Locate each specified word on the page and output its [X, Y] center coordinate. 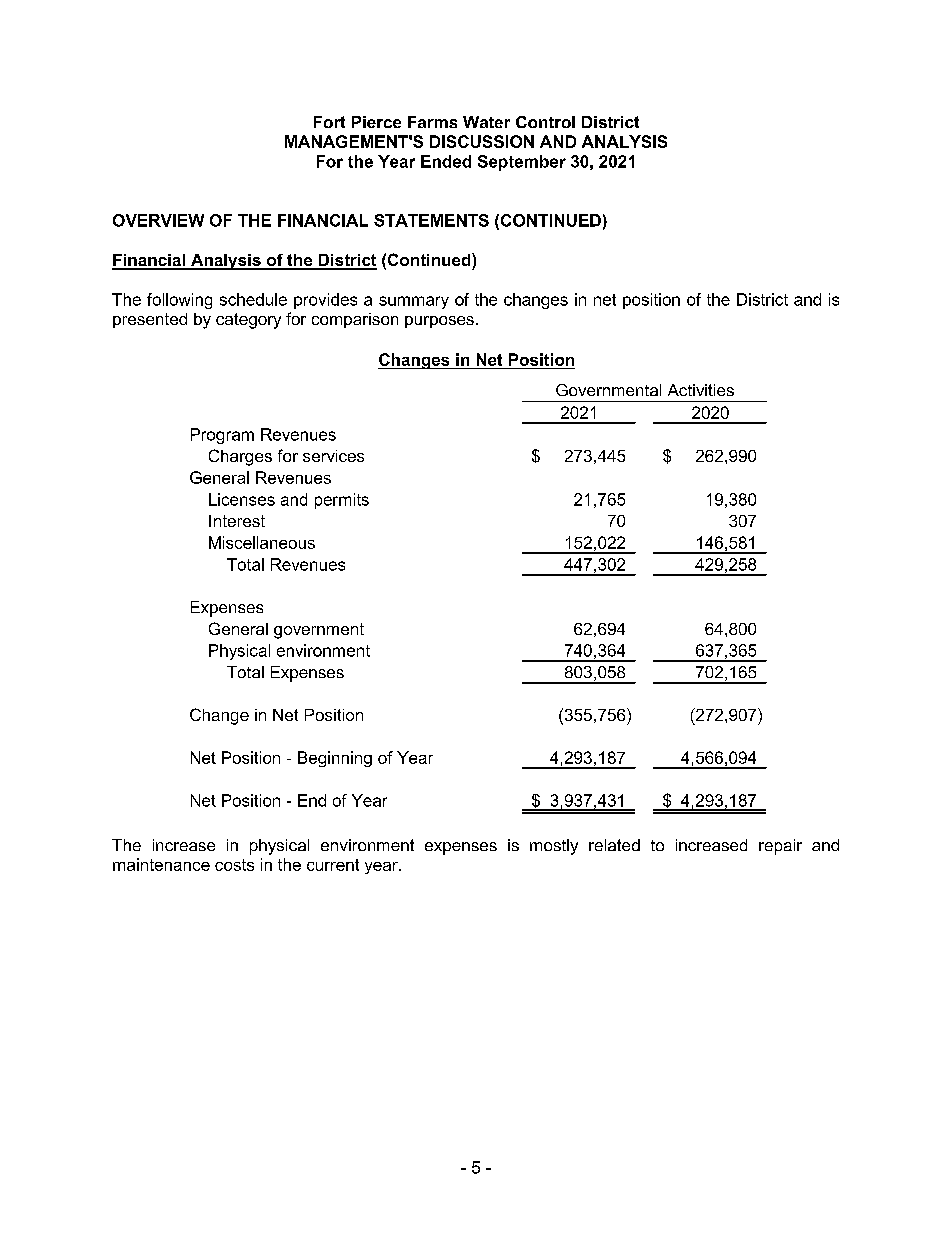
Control [545, 122]
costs [234, 865]
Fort [329, 122]
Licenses [242, 499]
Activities [701, 390]
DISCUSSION [482, 141]
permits [342, 501]
